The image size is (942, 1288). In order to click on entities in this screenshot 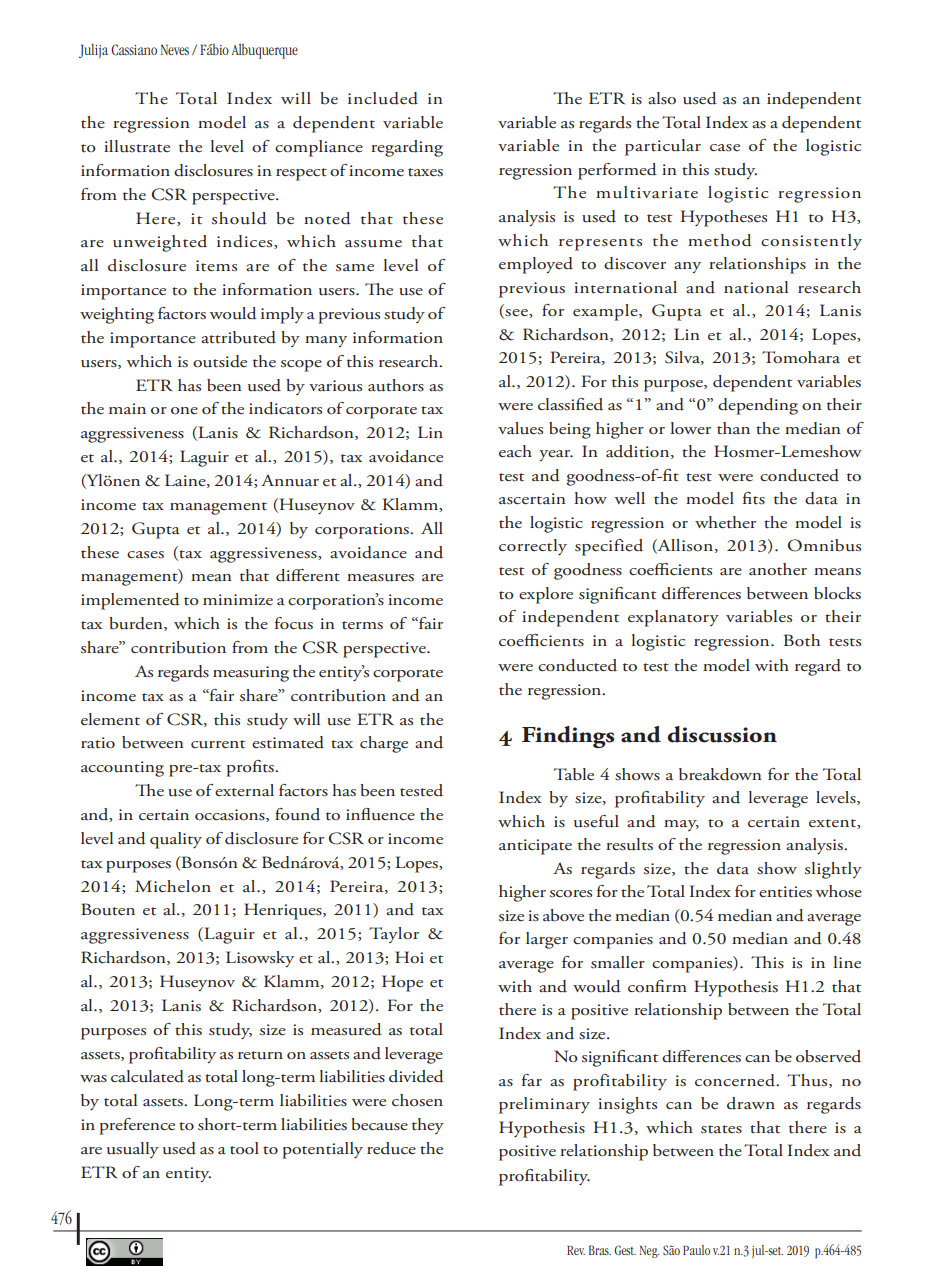, I will do `click(785, 892)`.
